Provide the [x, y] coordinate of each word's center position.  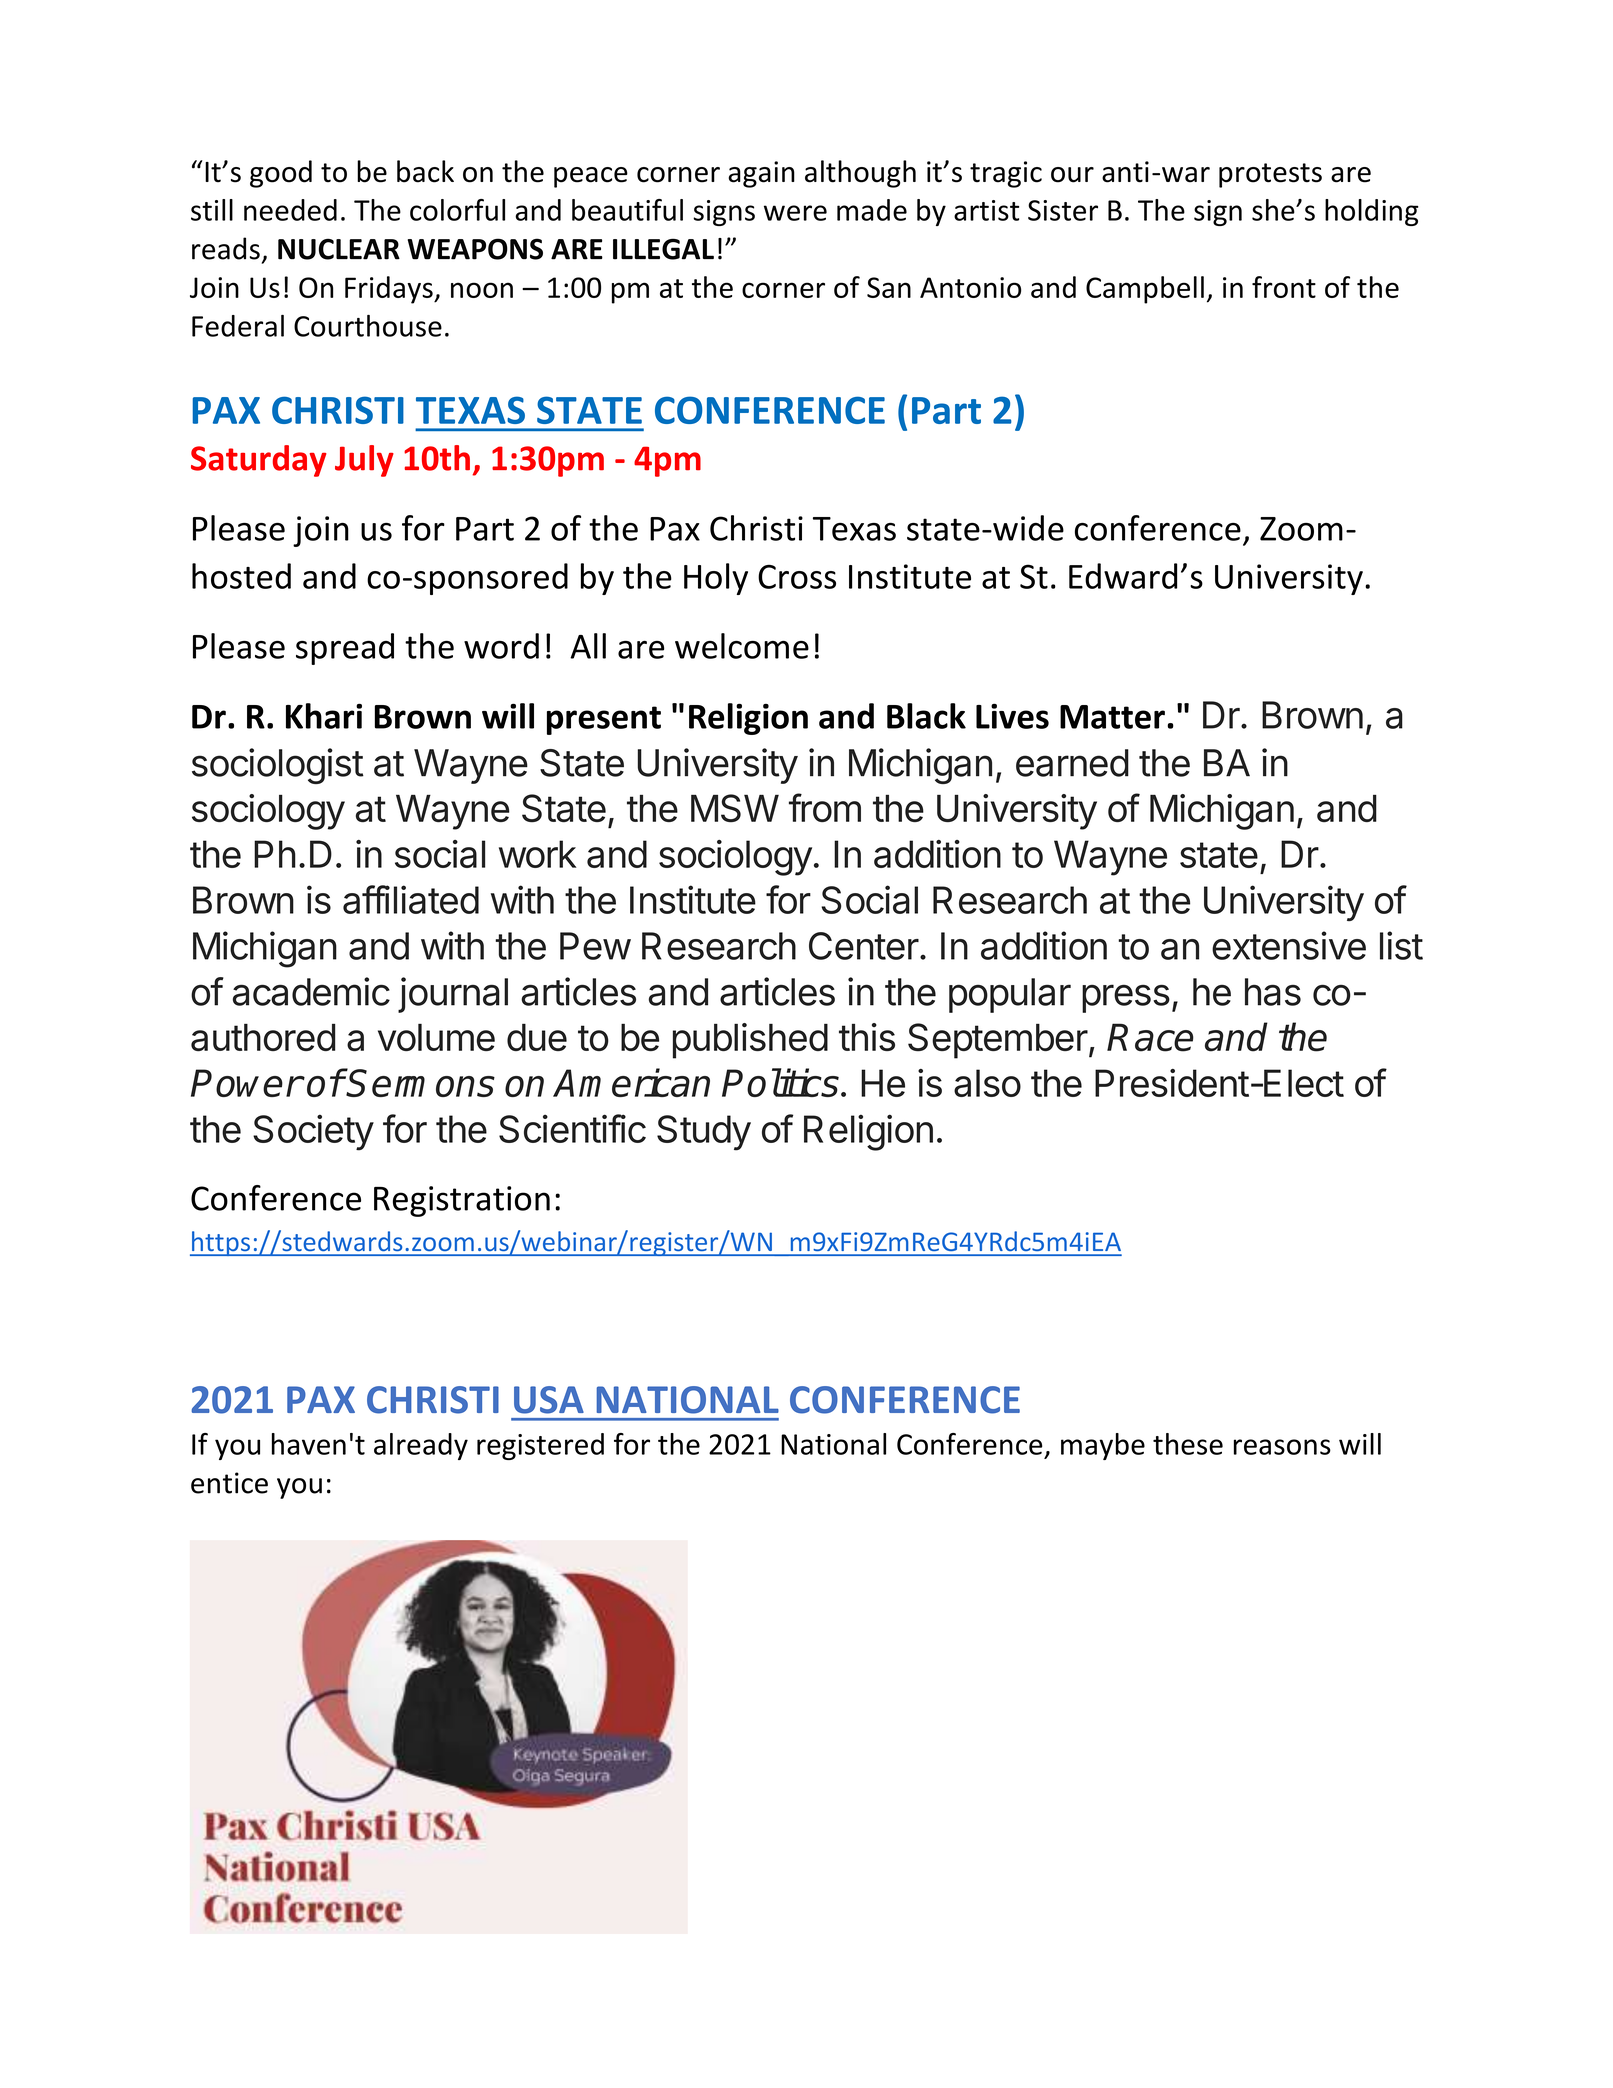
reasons [1282, 1447]
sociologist [278, 766]
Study [704, 1133]
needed [290, 210]
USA [549, 1400]
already [421, 1446]
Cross [797, 577]
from [825, 807]
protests [1270, 175]
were [795, 213]
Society [313, 1132]
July [364, 461]
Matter [1112, 717]
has [1273, 992]
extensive [1289, 945]
